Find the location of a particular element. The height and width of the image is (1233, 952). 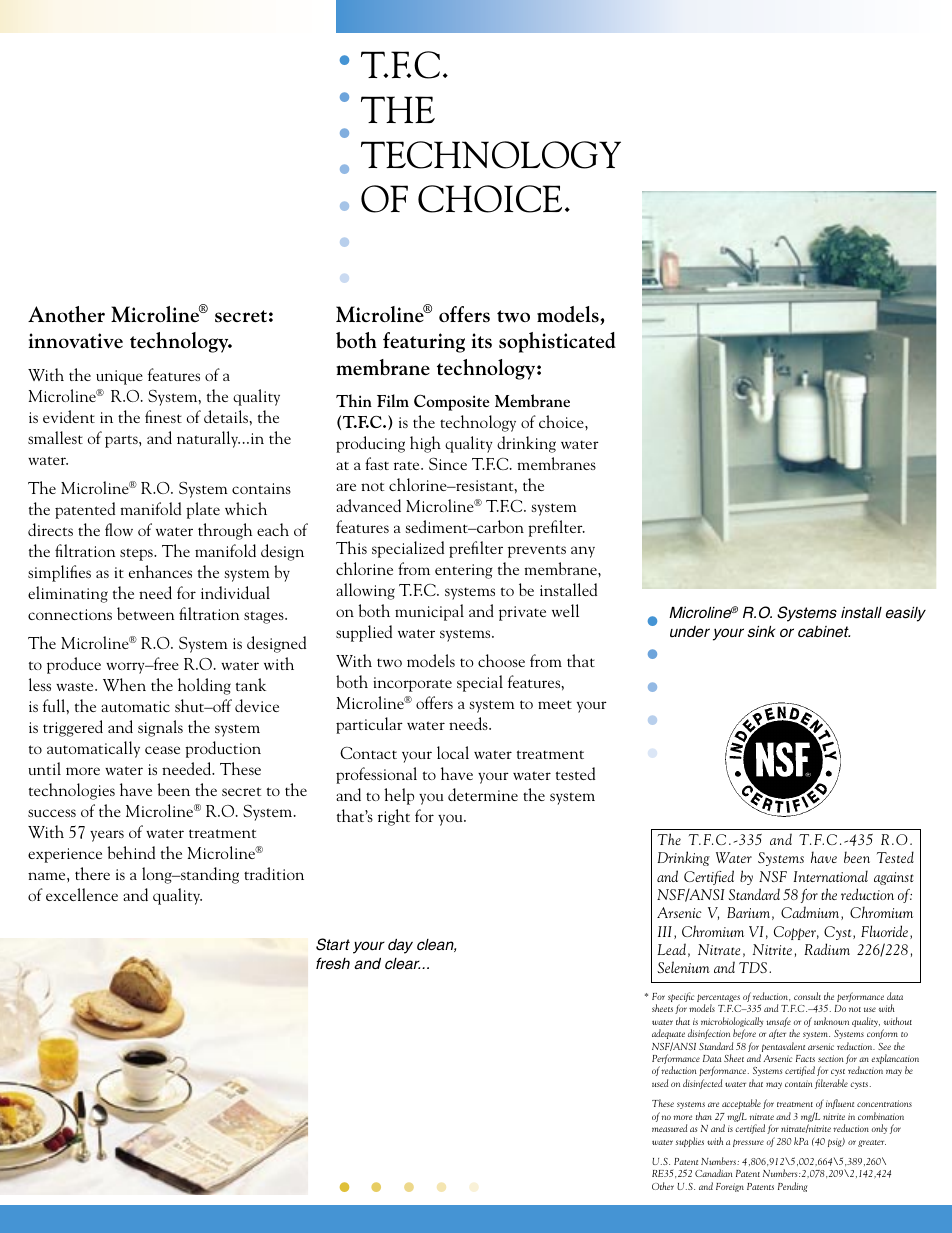

fresh is located at coordinates (333, 963).
